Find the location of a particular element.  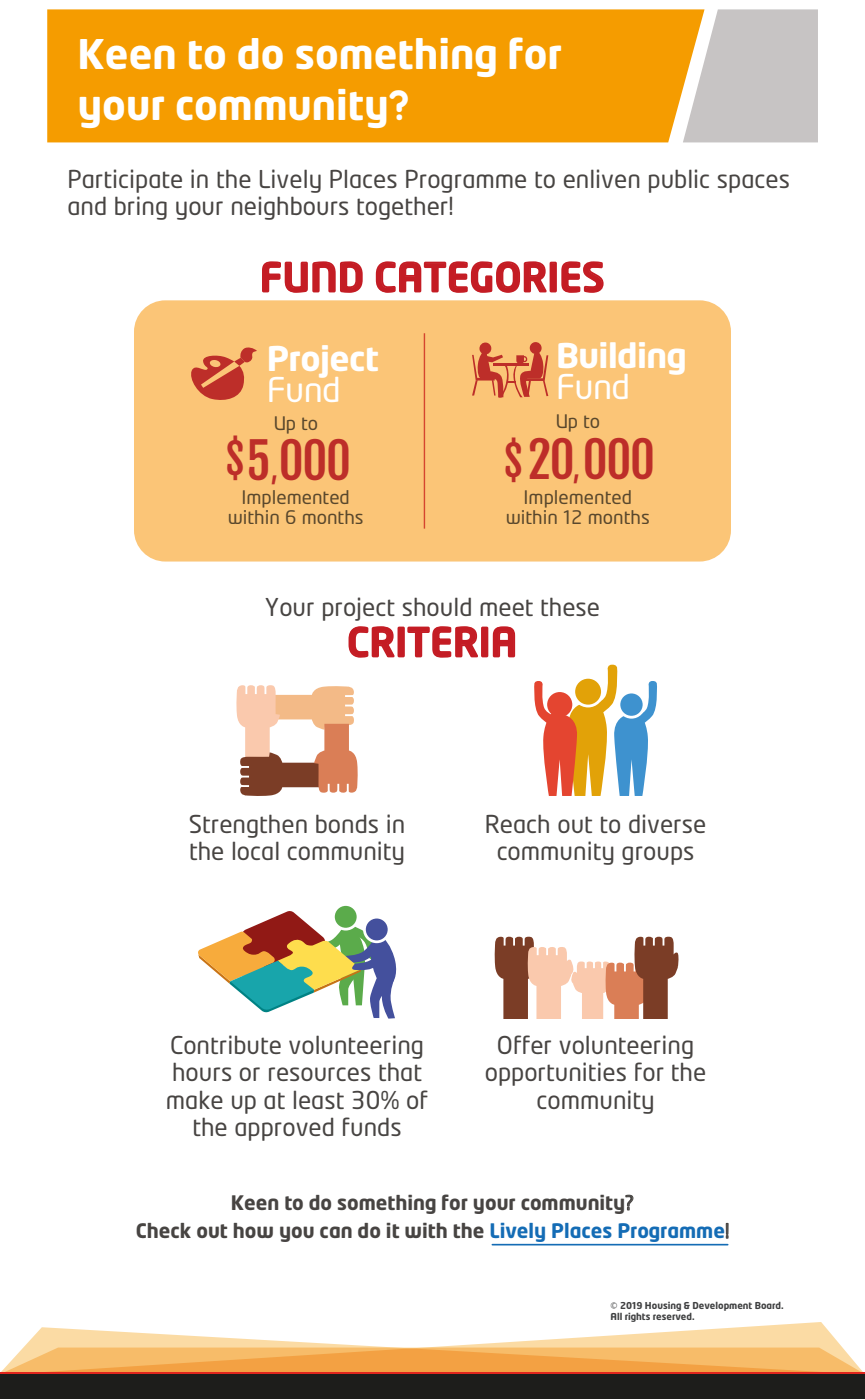

that is located at coordinates (400, 1071).
